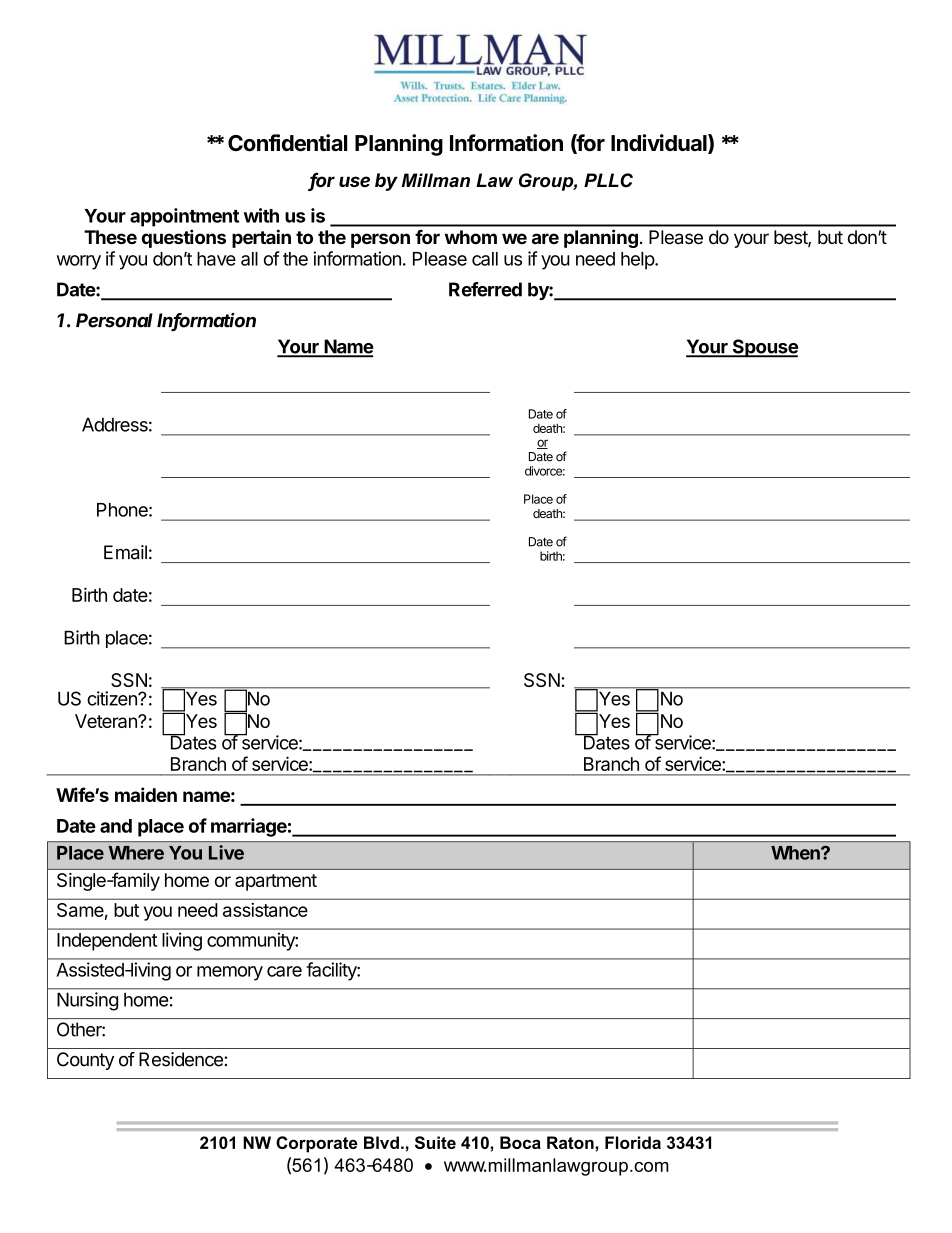 Image resolution: width=952 pixels, height=1233 pixels. I want to click on apartment, so click(276, 882).
